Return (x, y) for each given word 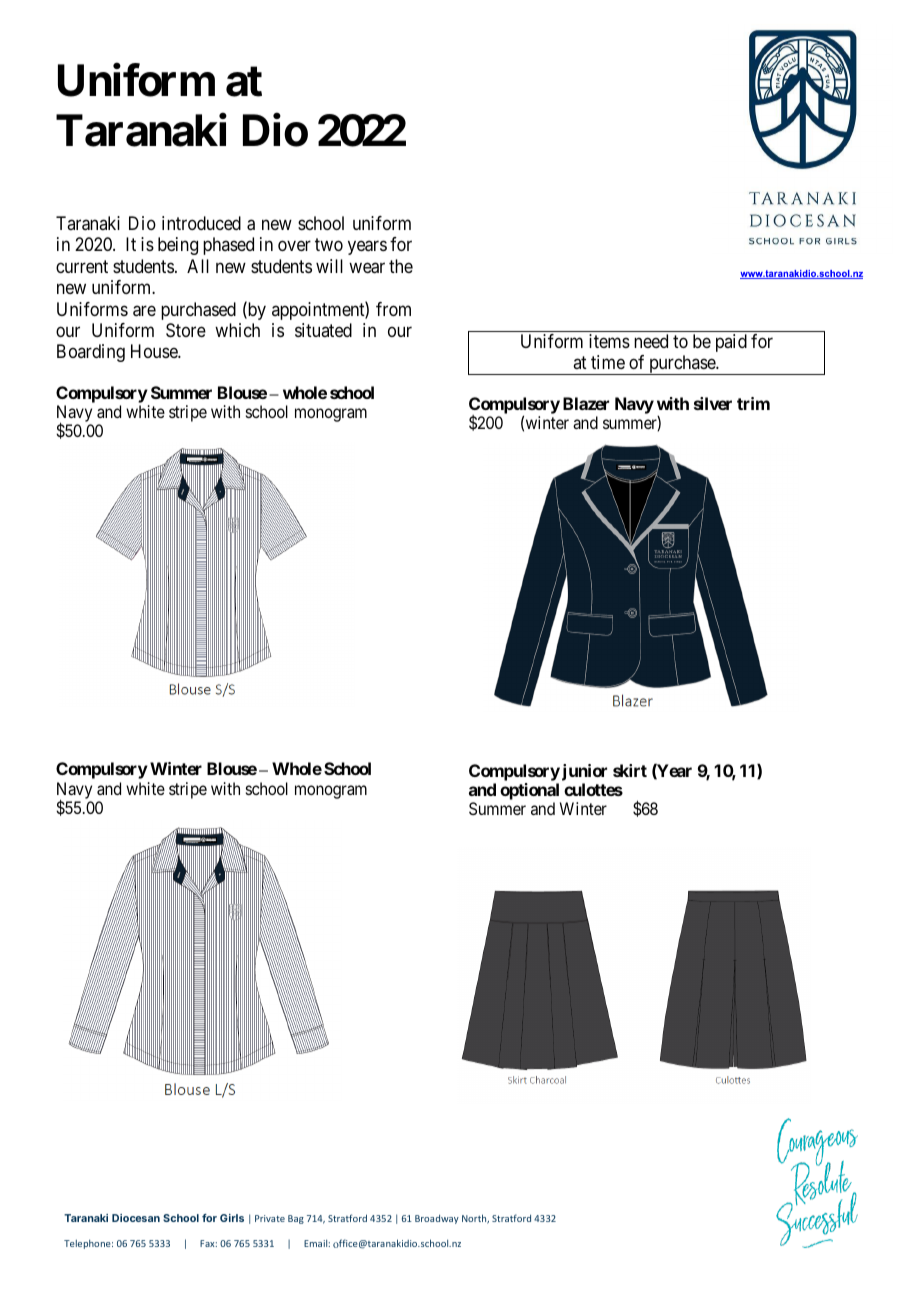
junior (584, 772)
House (155, 351)
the (401, 266)
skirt (630, 770)
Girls (232, 1218)
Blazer (586, 403)
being (178, 246)
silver (713, 403)
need (651, 341)
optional (530, 793)
